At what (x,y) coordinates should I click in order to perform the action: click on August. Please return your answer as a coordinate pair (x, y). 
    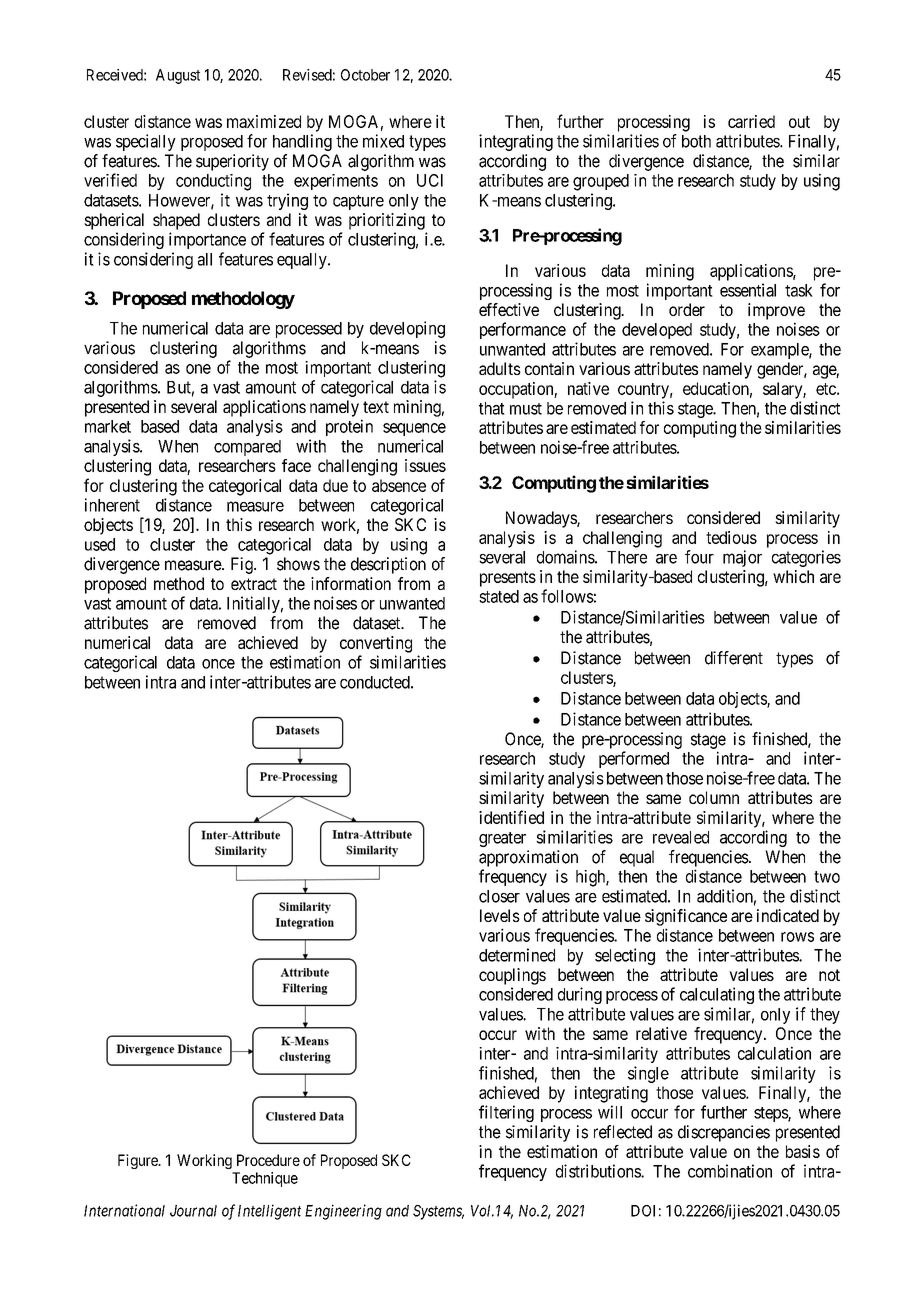
    Looking at the image, I should click on (178, 76).
